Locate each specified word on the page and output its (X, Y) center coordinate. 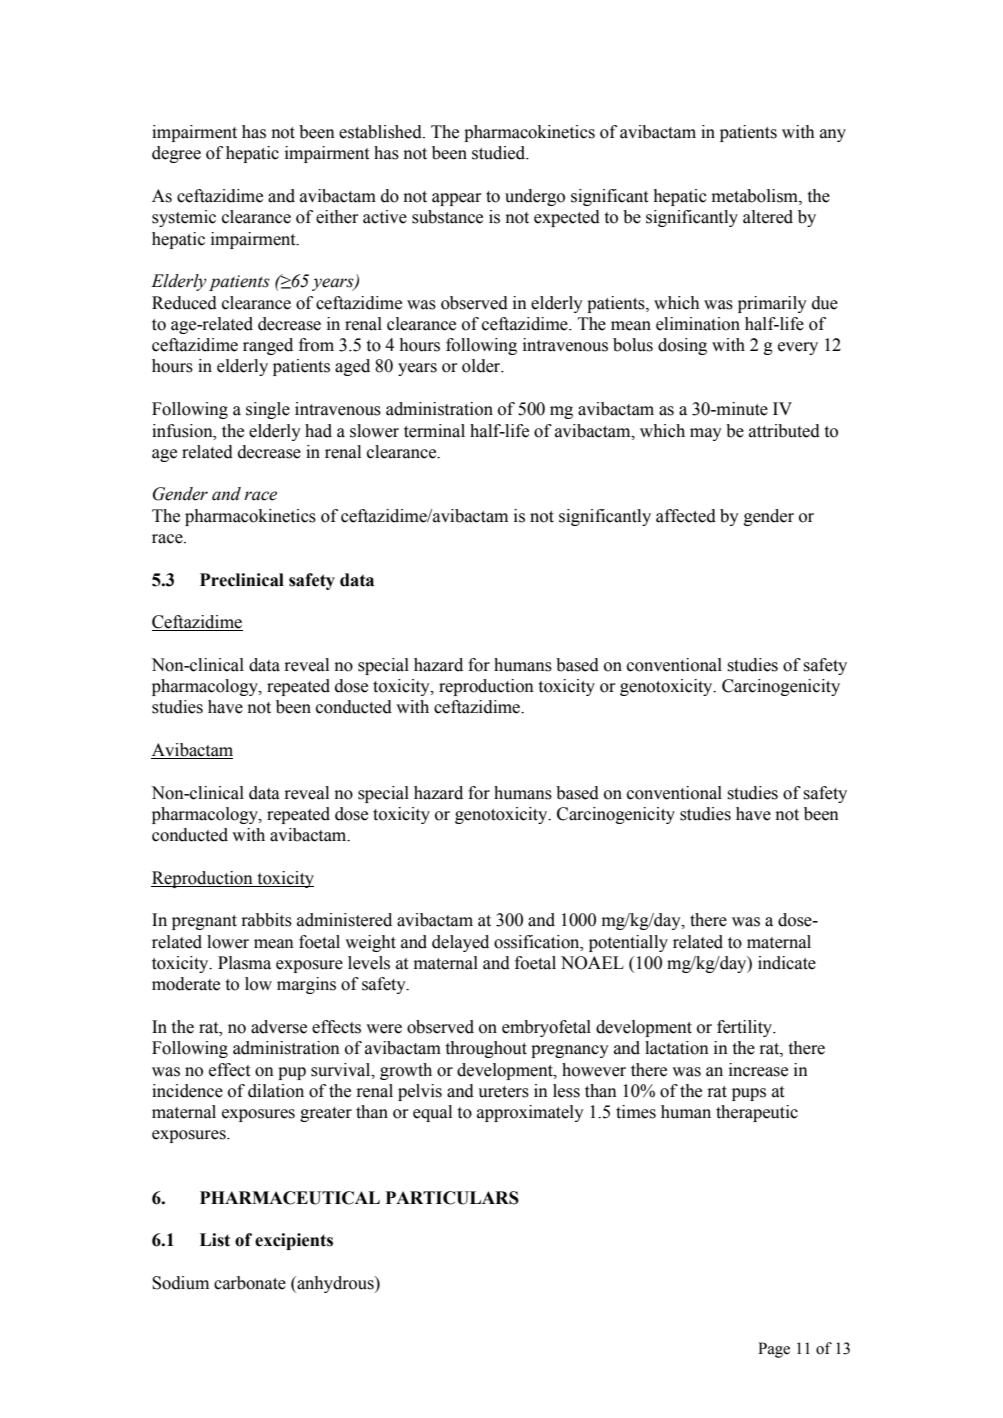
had (318, 431)
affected (686, 516)
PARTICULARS (452, 1198)
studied (500, 153)
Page (774, 1350)
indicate (787, 963)
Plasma (244, 963)
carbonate (250, 1283)
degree (176, 154)
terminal (434, 431)
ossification (538, 942)
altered (768, 217)
